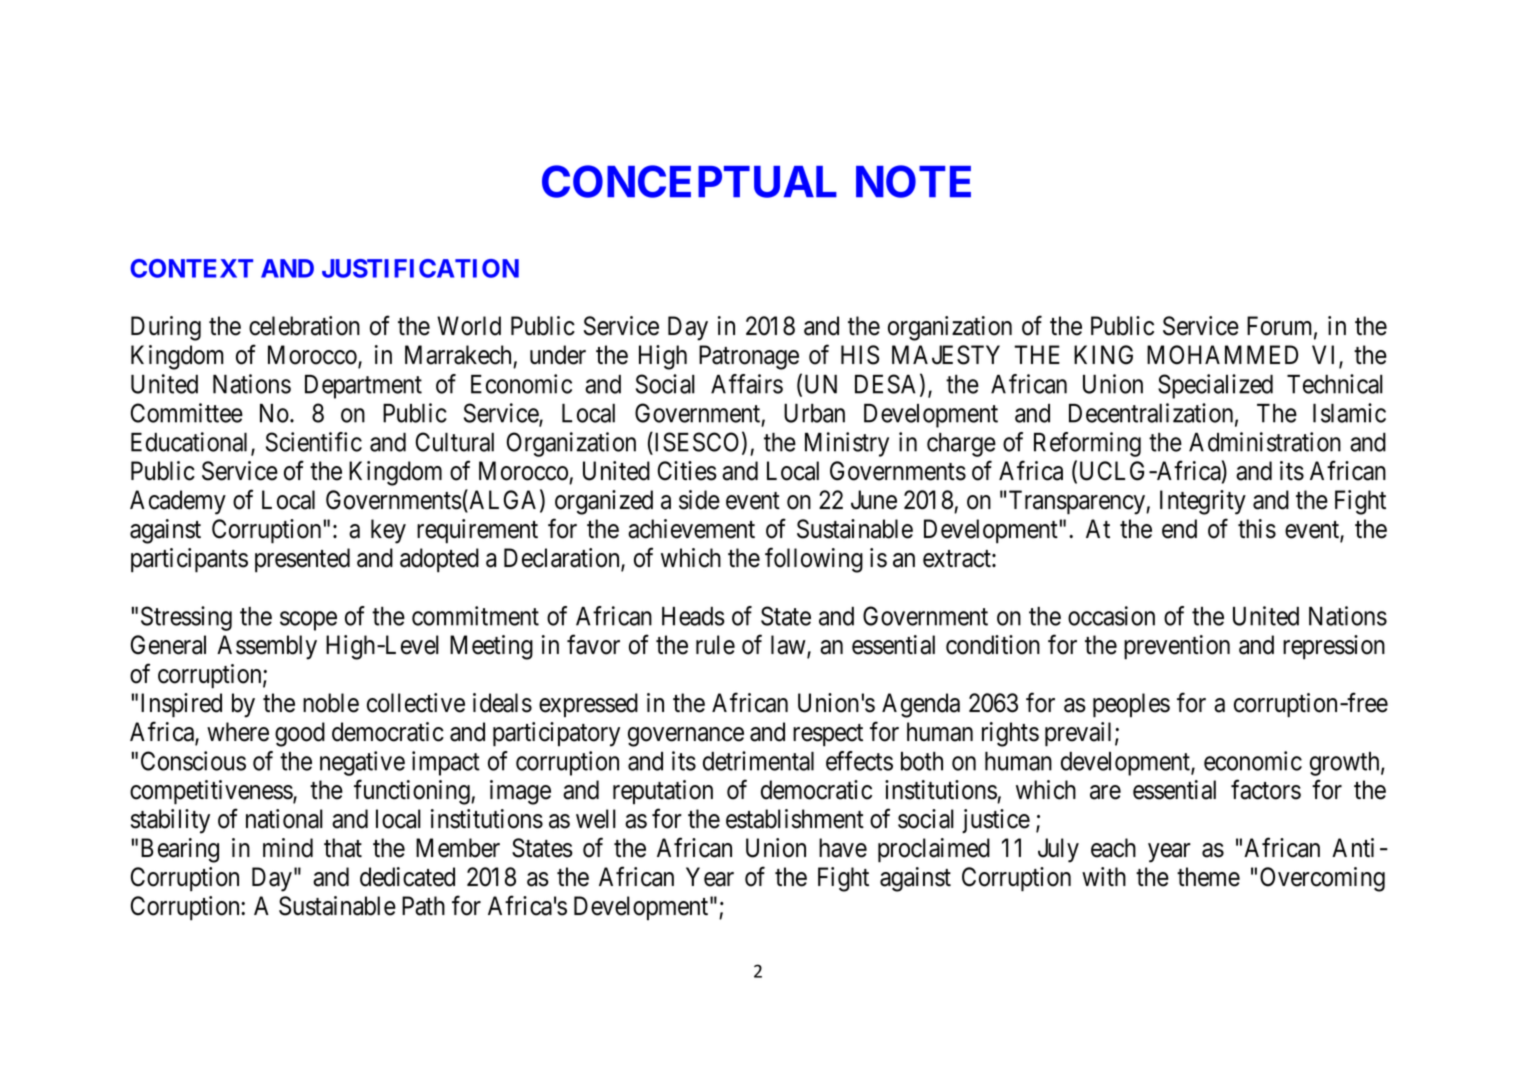 Image resolution: width=1516 pixels, height=1072 pixels. I want to click on CONCEPTUAL, so click(689, 181).
